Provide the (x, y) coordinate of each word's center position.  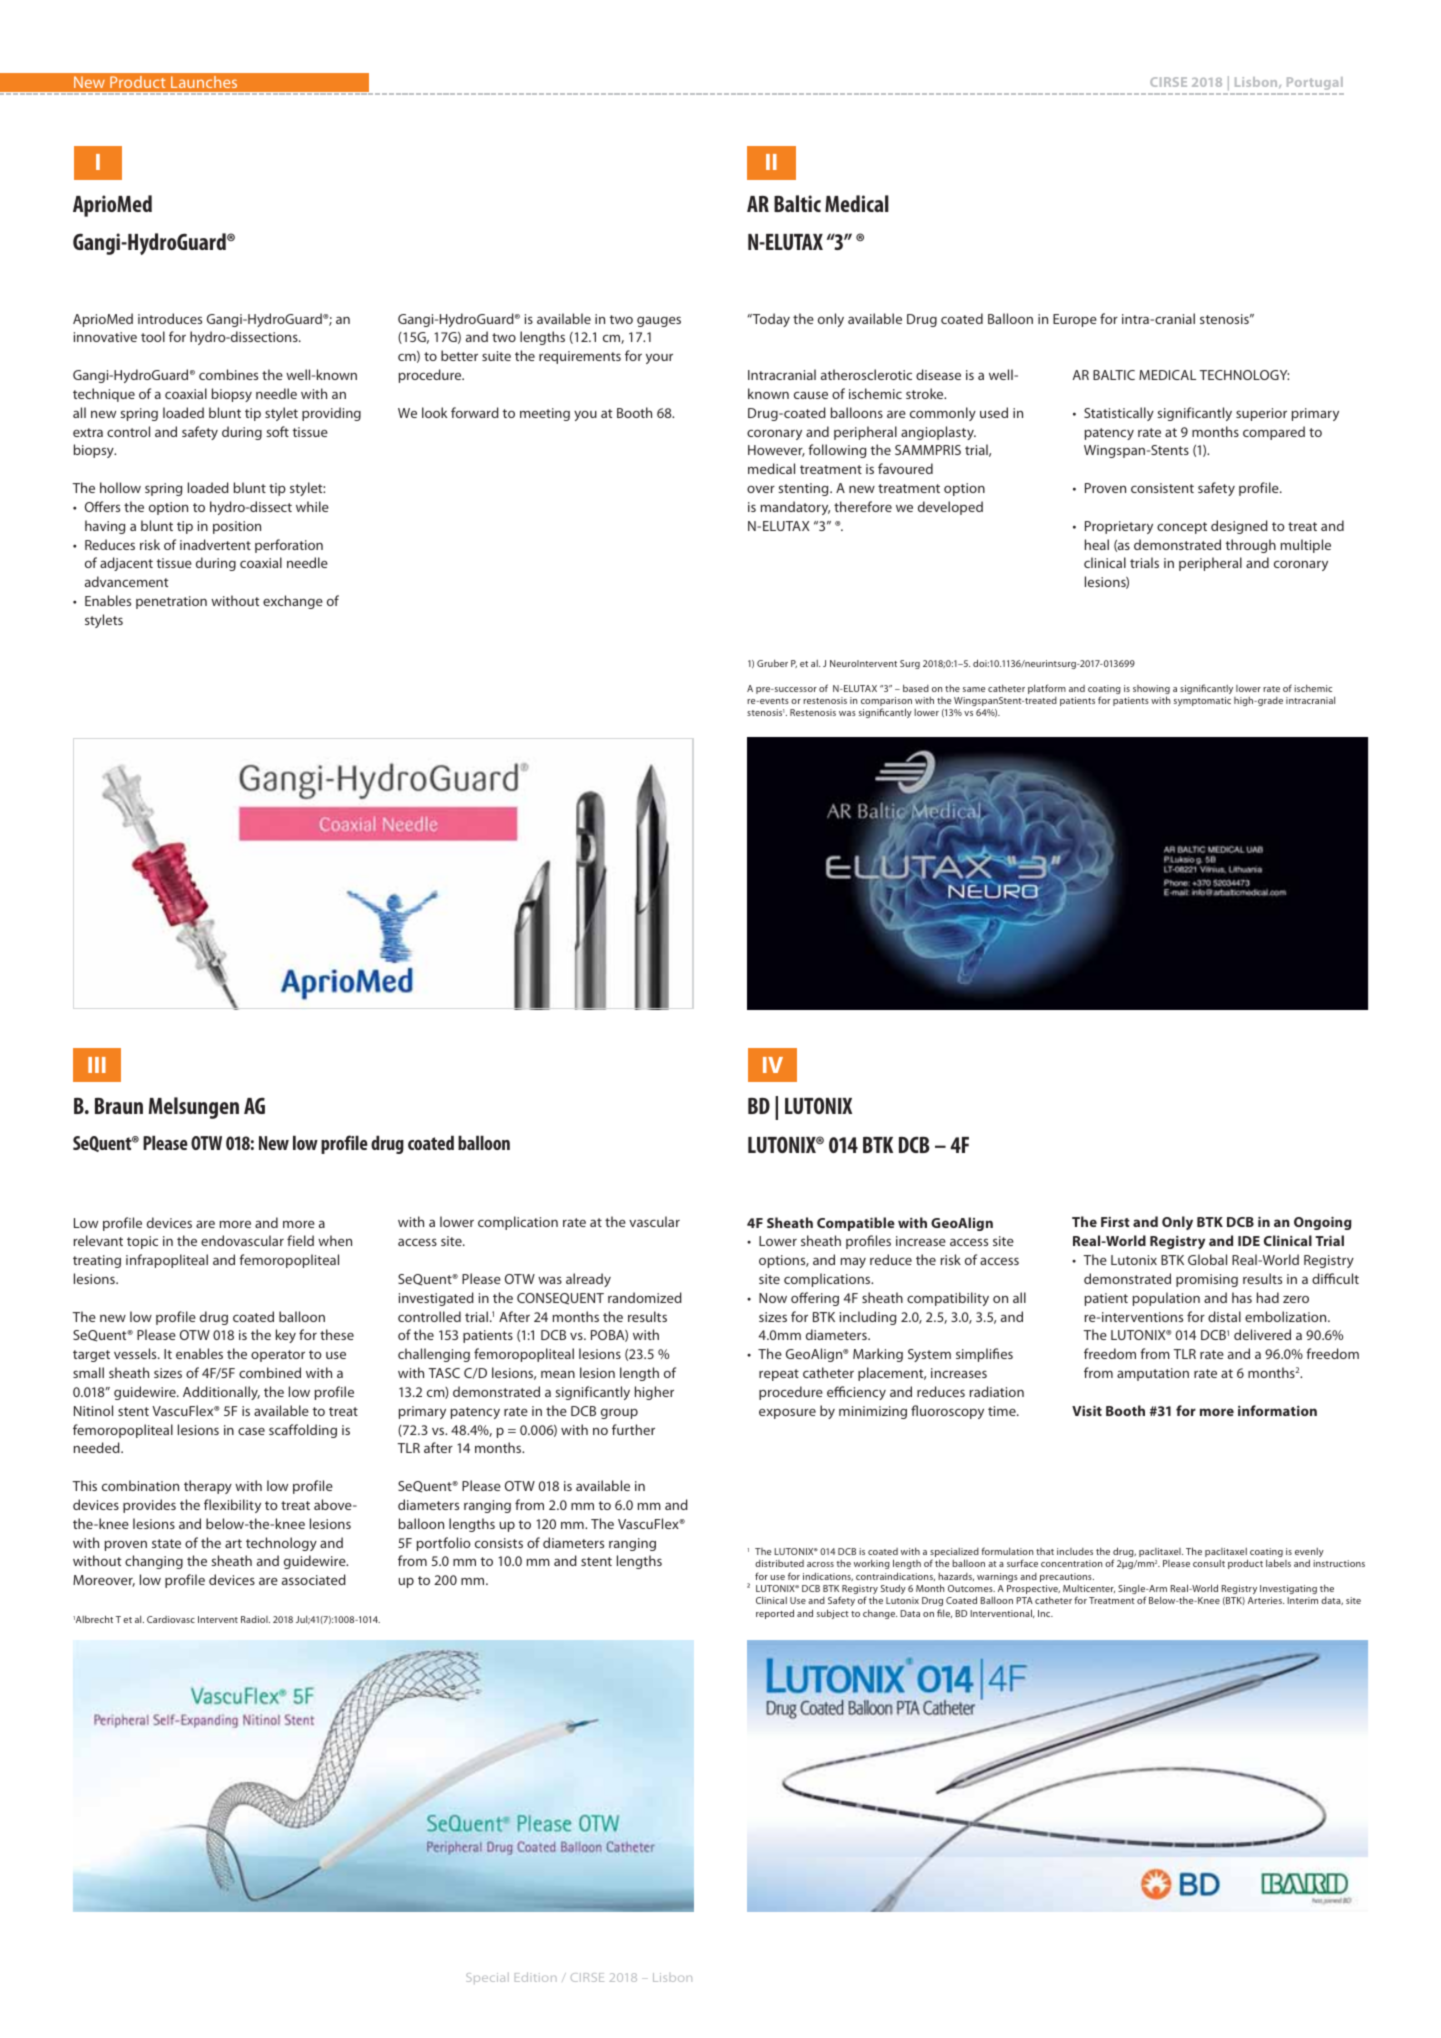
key (286, 1336)
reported (775, 1614)
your (659, 358)
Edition (536, 1977)
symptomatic (1202, 701)
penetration (171, 602)
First (1115, 1222)
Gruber (772, 663)
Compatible (856, 1224)
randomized (645, 1297)
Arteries (1266, 1600)
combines (228, 374)
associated (314, 1579)
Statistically (1119, 414)
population (1166, 1299)
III (97, 1065)
